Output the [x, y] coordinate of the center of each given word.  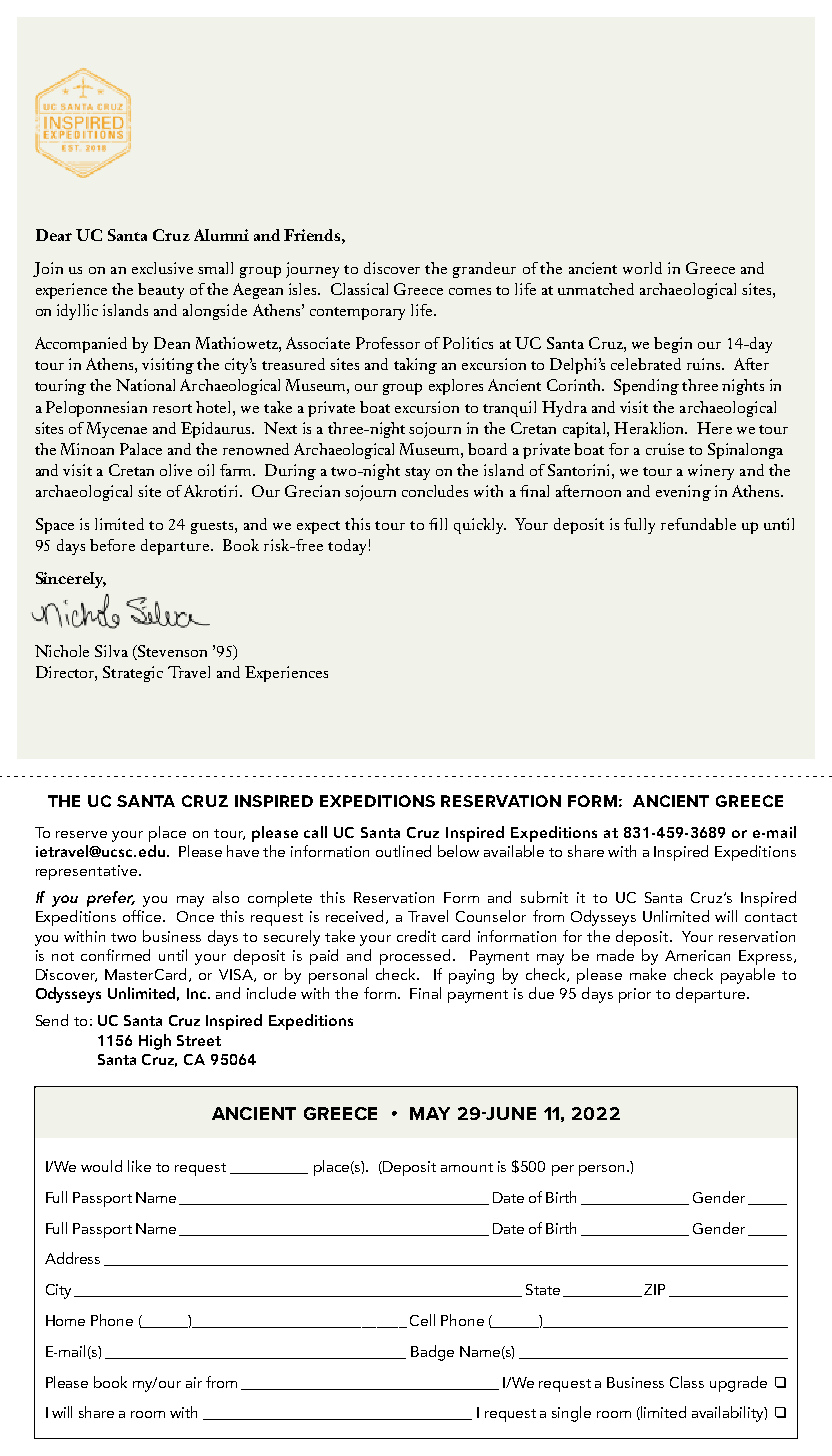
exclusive [162, 268]
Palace [141, 449]
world [642, 268]
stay [417, 473]
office [143, 916]
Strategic [133, 674]
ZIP [654, 1289]
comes [470, 291]
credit [416, 936]
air [194, 1382]
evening [683, 493]
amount [467, 1167]
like [139, 1166]
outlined [403, 851]
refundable [698, 524]
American [697, 955]
